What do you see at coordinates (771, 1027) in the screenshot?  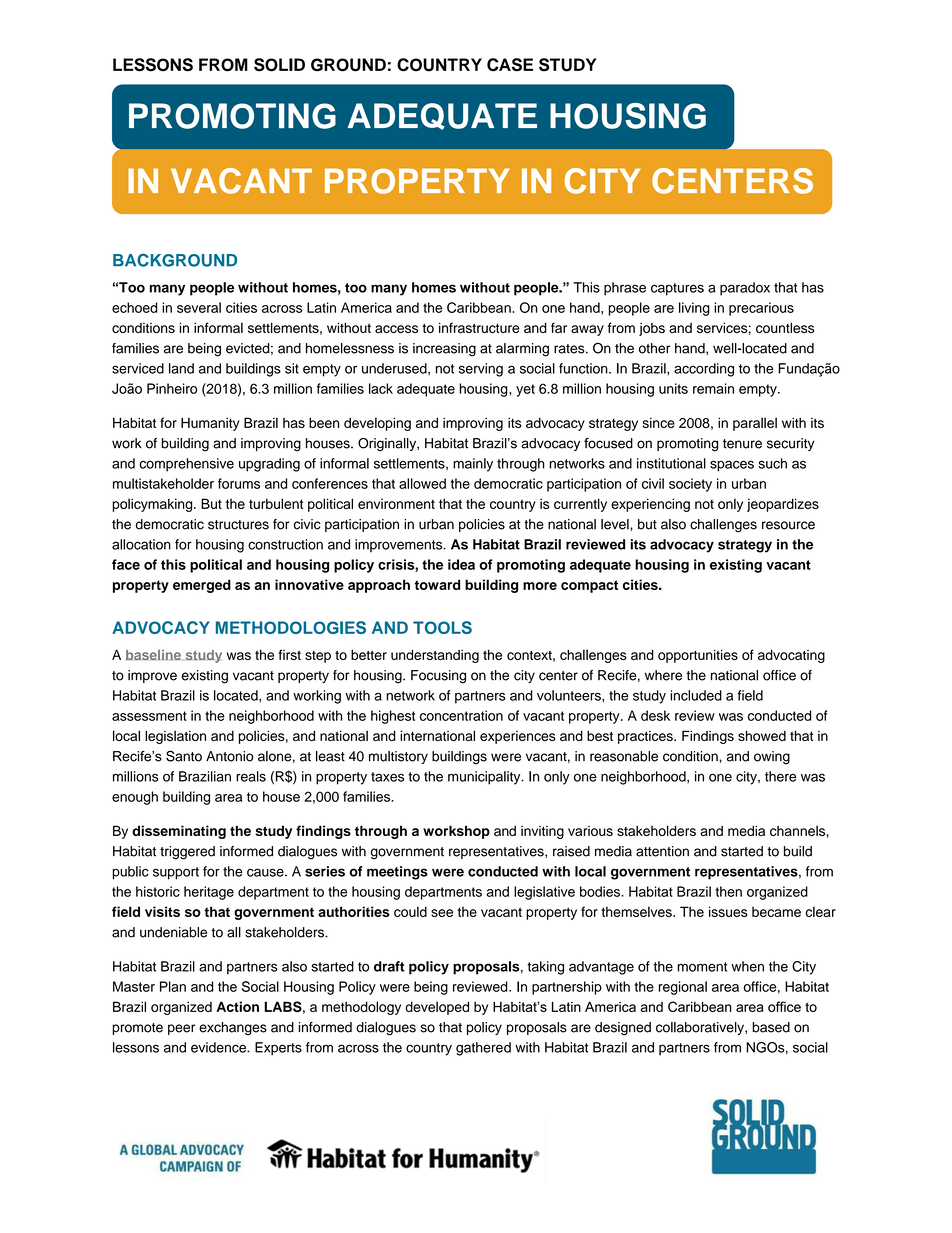 I see `based` at bounding box center [771, 1027].
